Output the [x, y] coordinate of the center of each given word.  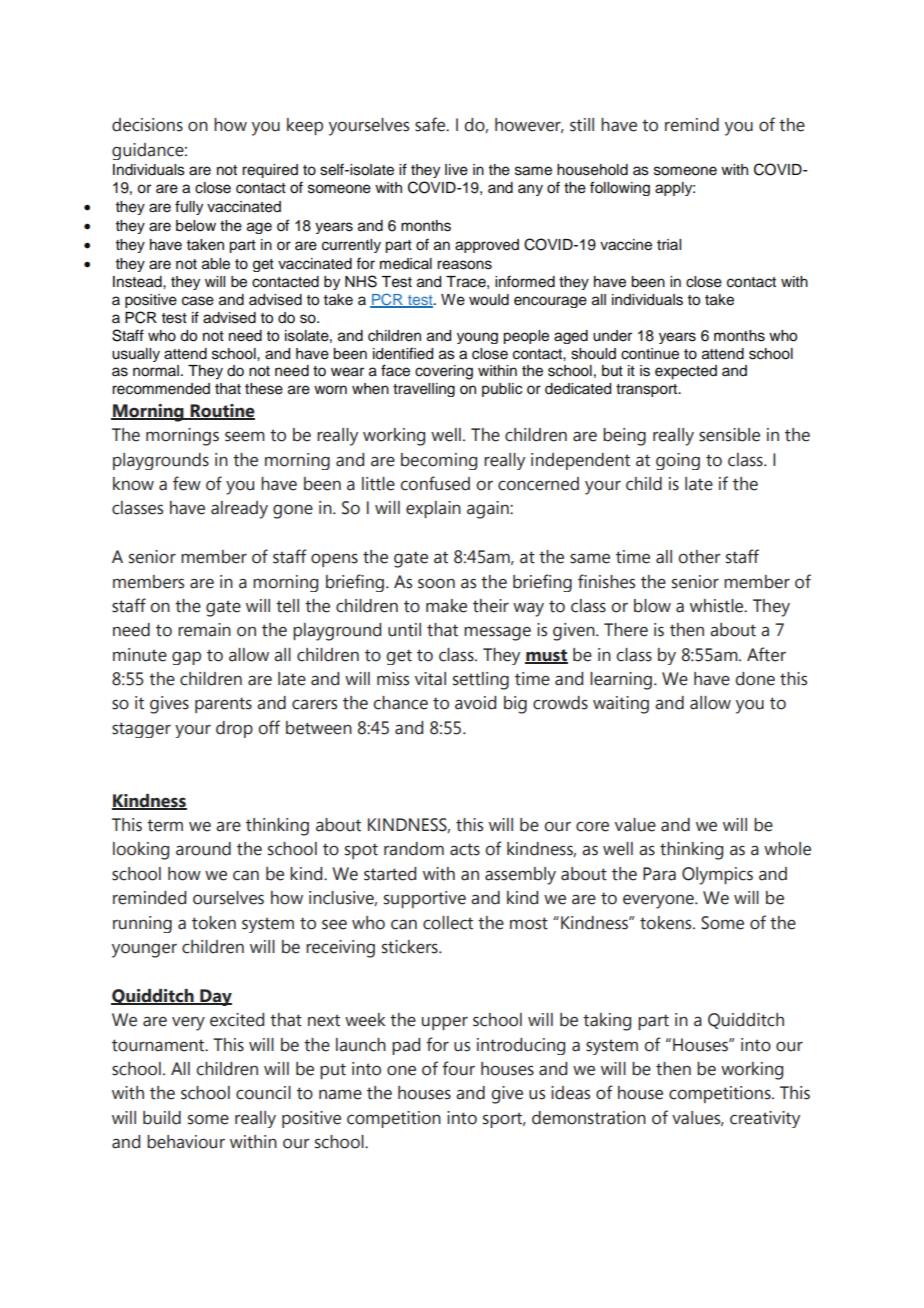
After [766, 654]
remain [204, 630]
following [620, 188]
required [270, 171]
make [446, 606]
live [456, 170]
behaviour [186, 1142]
